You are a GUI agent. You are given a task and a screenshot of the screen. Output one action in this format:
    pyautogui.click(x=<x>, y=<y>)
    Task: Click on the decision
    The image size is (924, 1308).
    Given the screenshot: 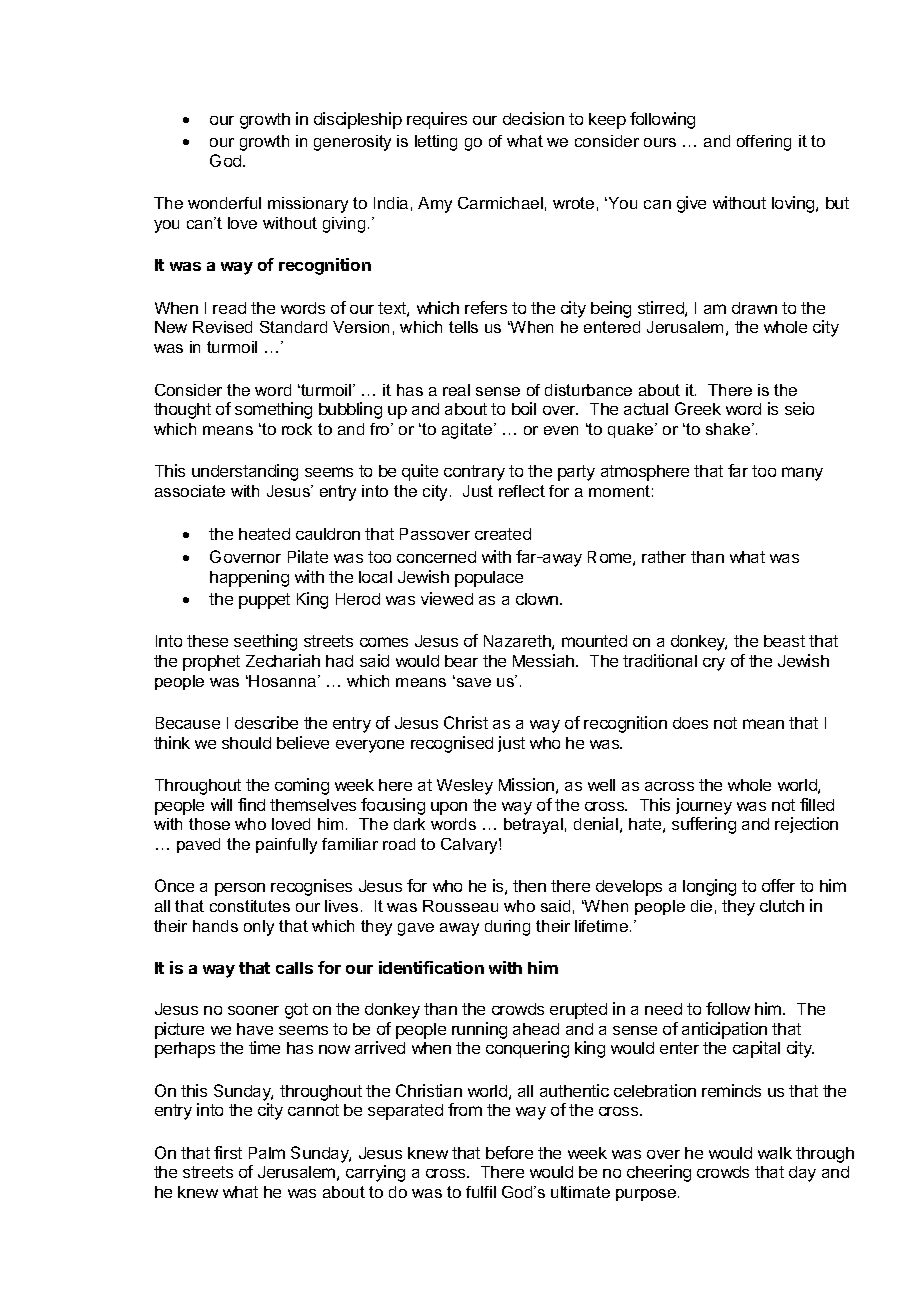 What is the action you would take?
    pyautogui.click(x=533, y=118)
